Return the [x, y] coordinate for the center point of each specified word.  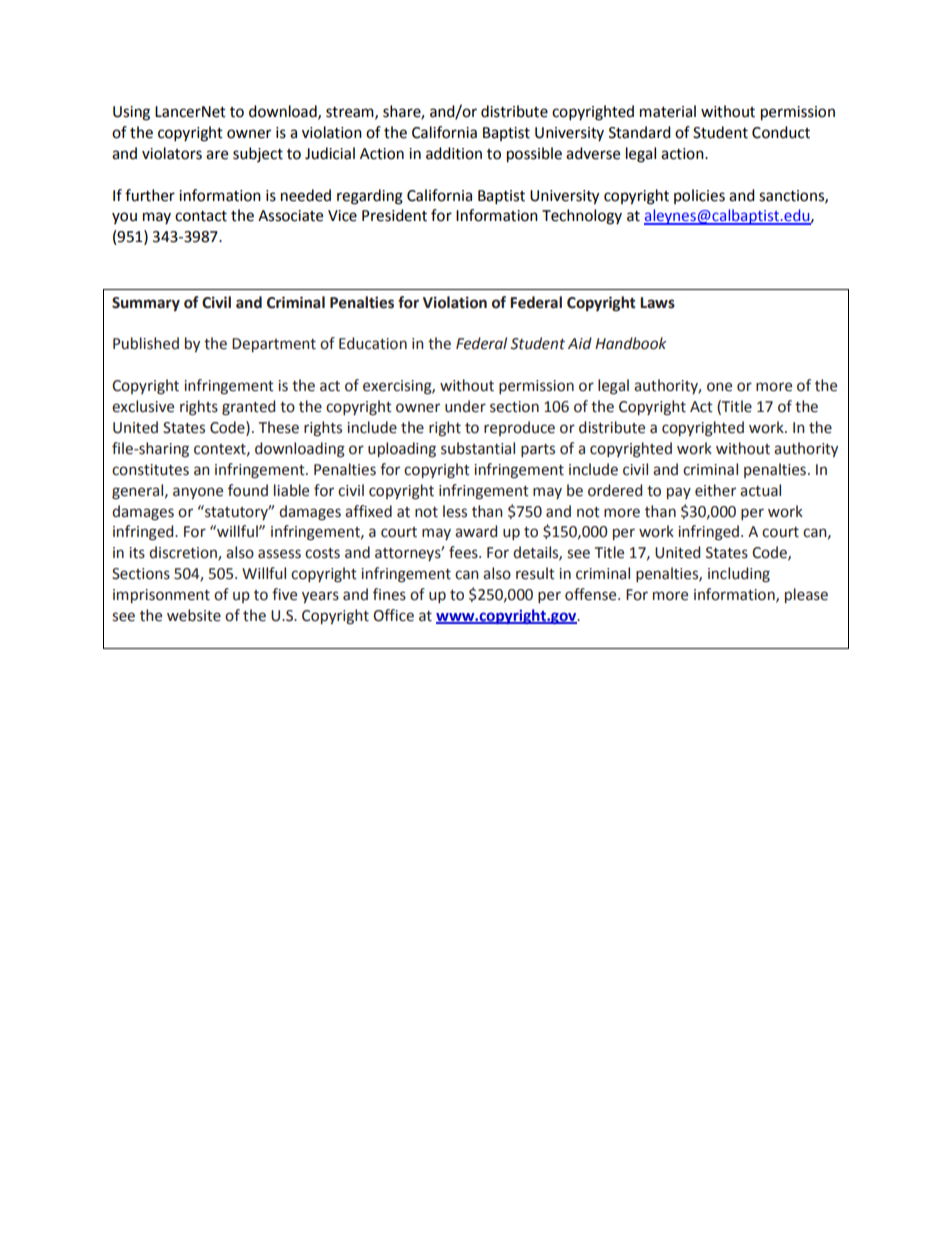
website [194, 615]
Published [146, 343]
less [455, 511]
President [394, 215]
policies [699, 196]
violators [172, 153]
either [715, 490]
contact [201, 216]
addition [454, 153]
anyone [198, 493]
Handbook [630, 343]
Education [373, 343]
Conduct [781, 132]
